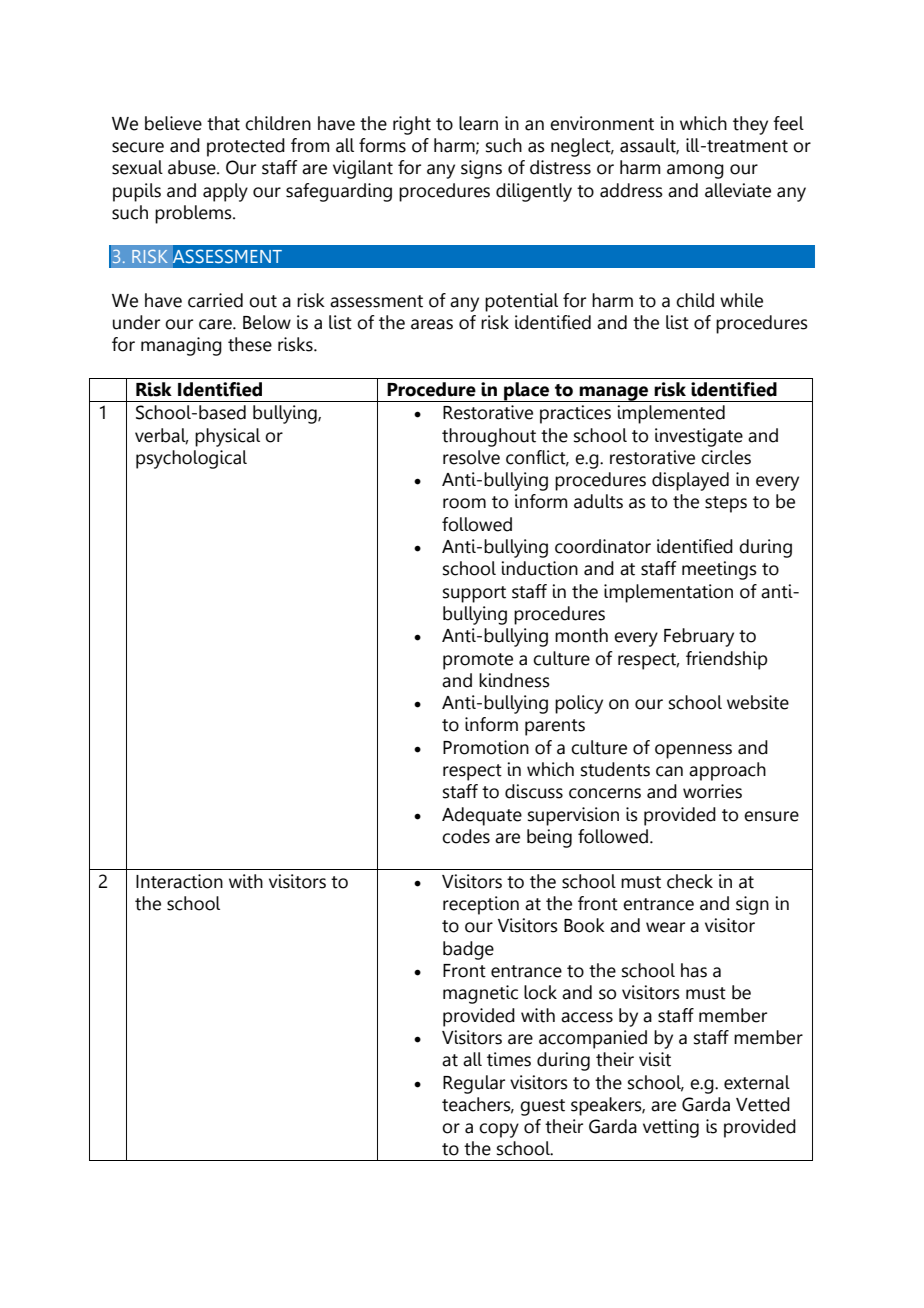 The width and height of the page is (924, 1308). What do you see at coordinates (699, 637) in the page?
I see `February` at bounding box center [699, 637].
